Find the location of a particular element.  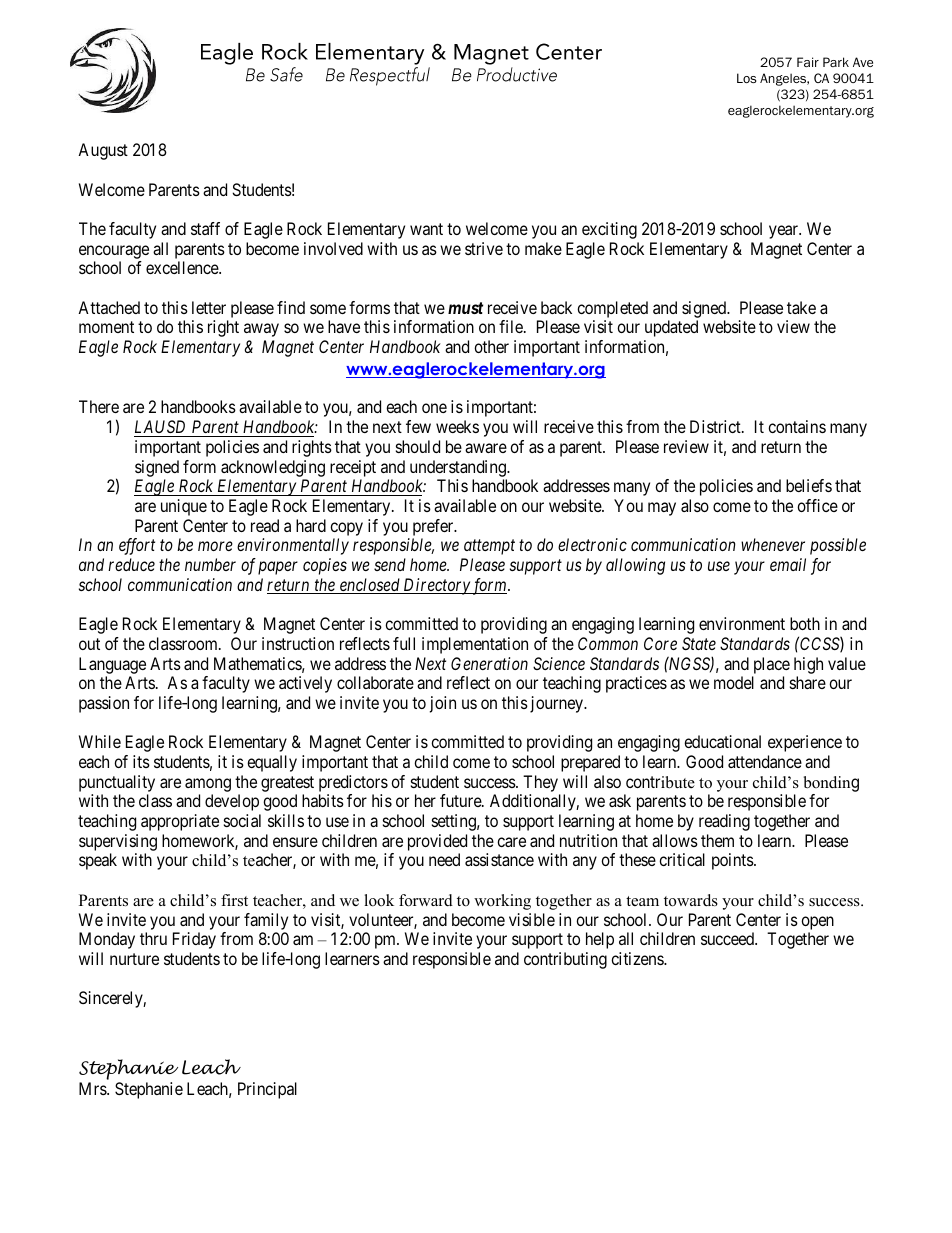

join is located at coordinates (443, 704).
